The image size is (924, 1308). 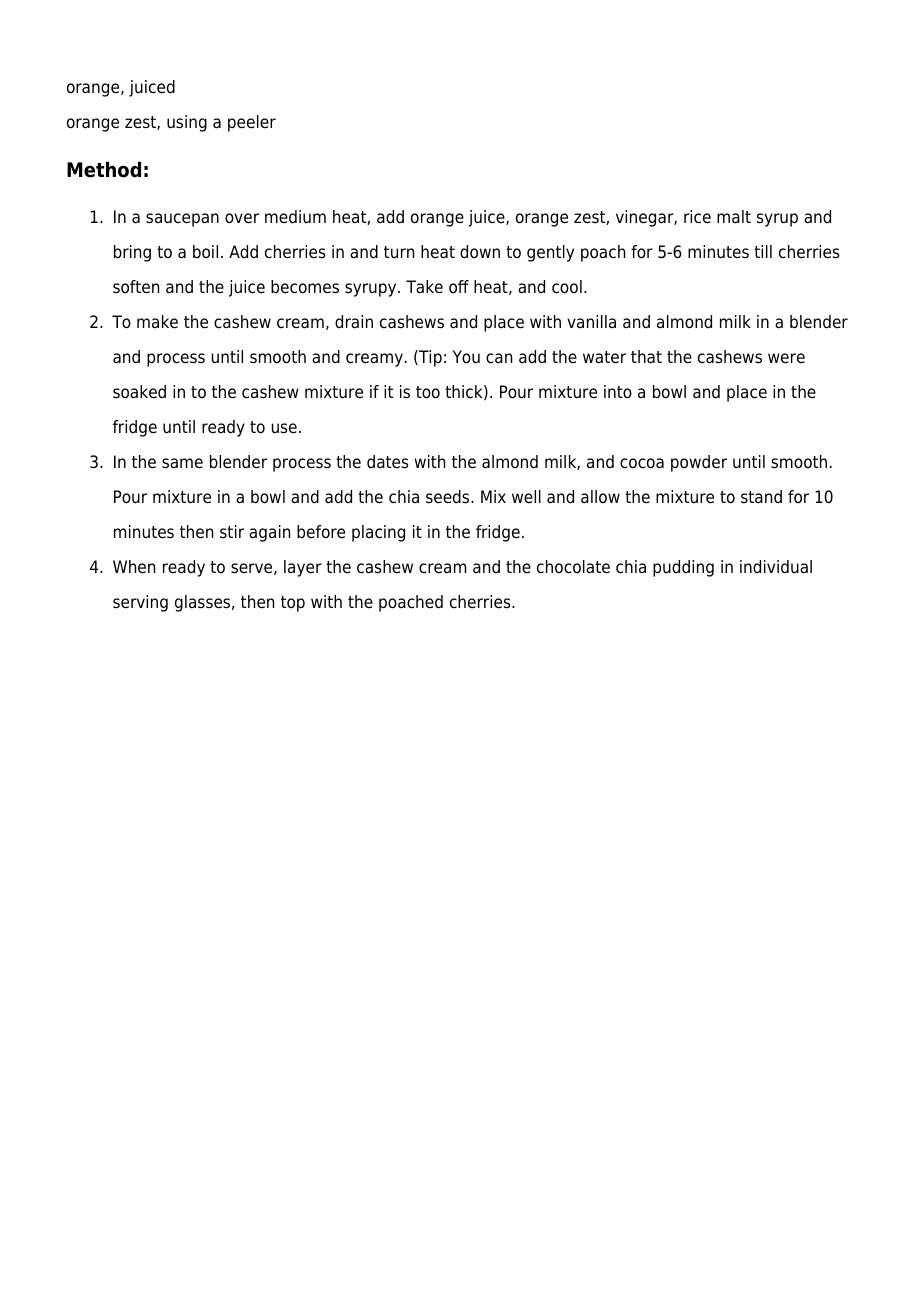 I want to click on boil, so click(x=205, y=252).
